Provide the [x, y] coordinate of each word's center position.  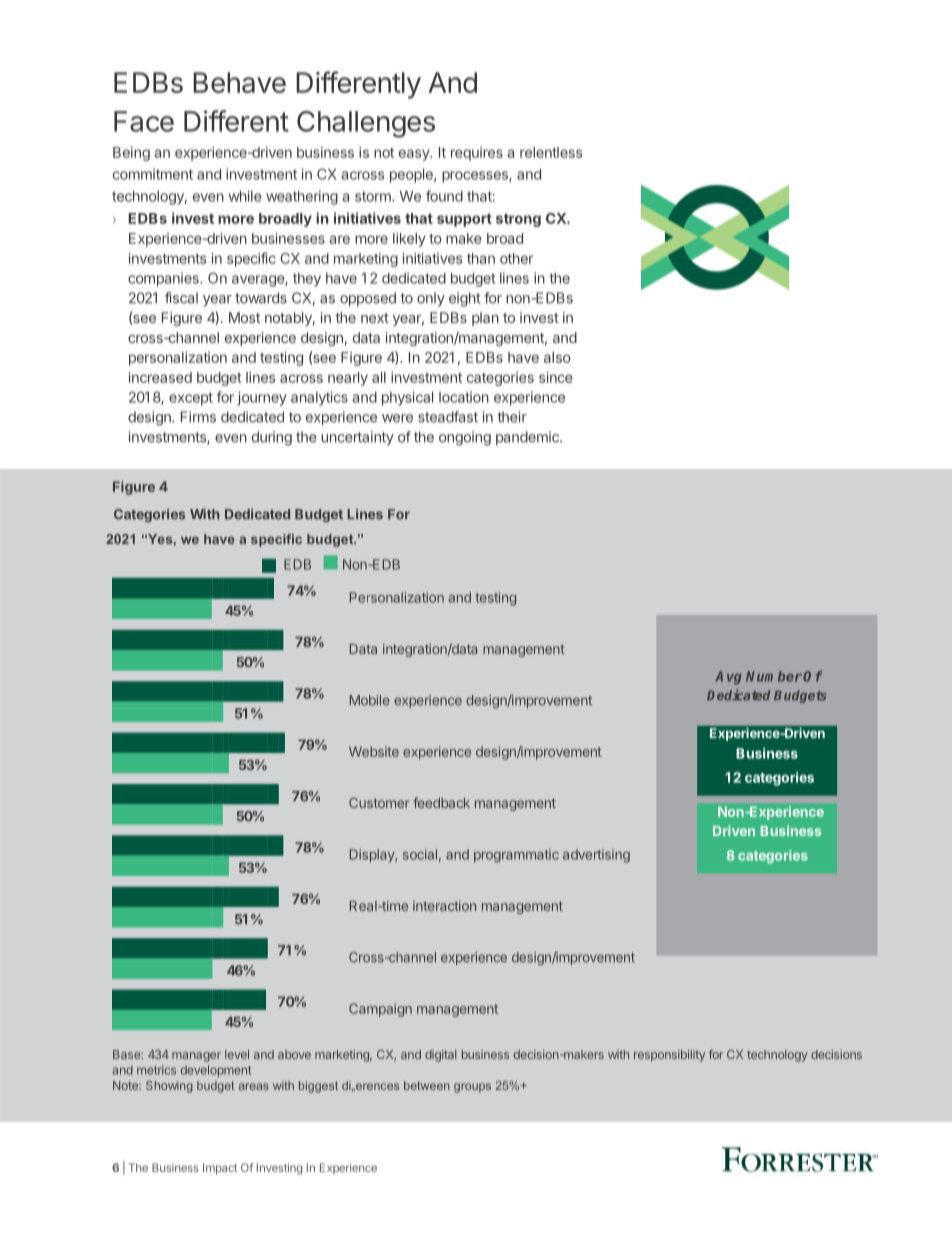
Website [374, 751]
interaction [444, 905]
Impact [220, 1169]
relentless [551, 152]
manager [196, 1057]
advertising [596, 856]
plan [485, 319]
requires [477, 154]
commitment [153, 174]
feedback [441, 802]
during [272, 438]
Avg [728, 677]
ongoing [465, 438]
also [557, 357]
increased [160, 377]
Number [774, 676]
